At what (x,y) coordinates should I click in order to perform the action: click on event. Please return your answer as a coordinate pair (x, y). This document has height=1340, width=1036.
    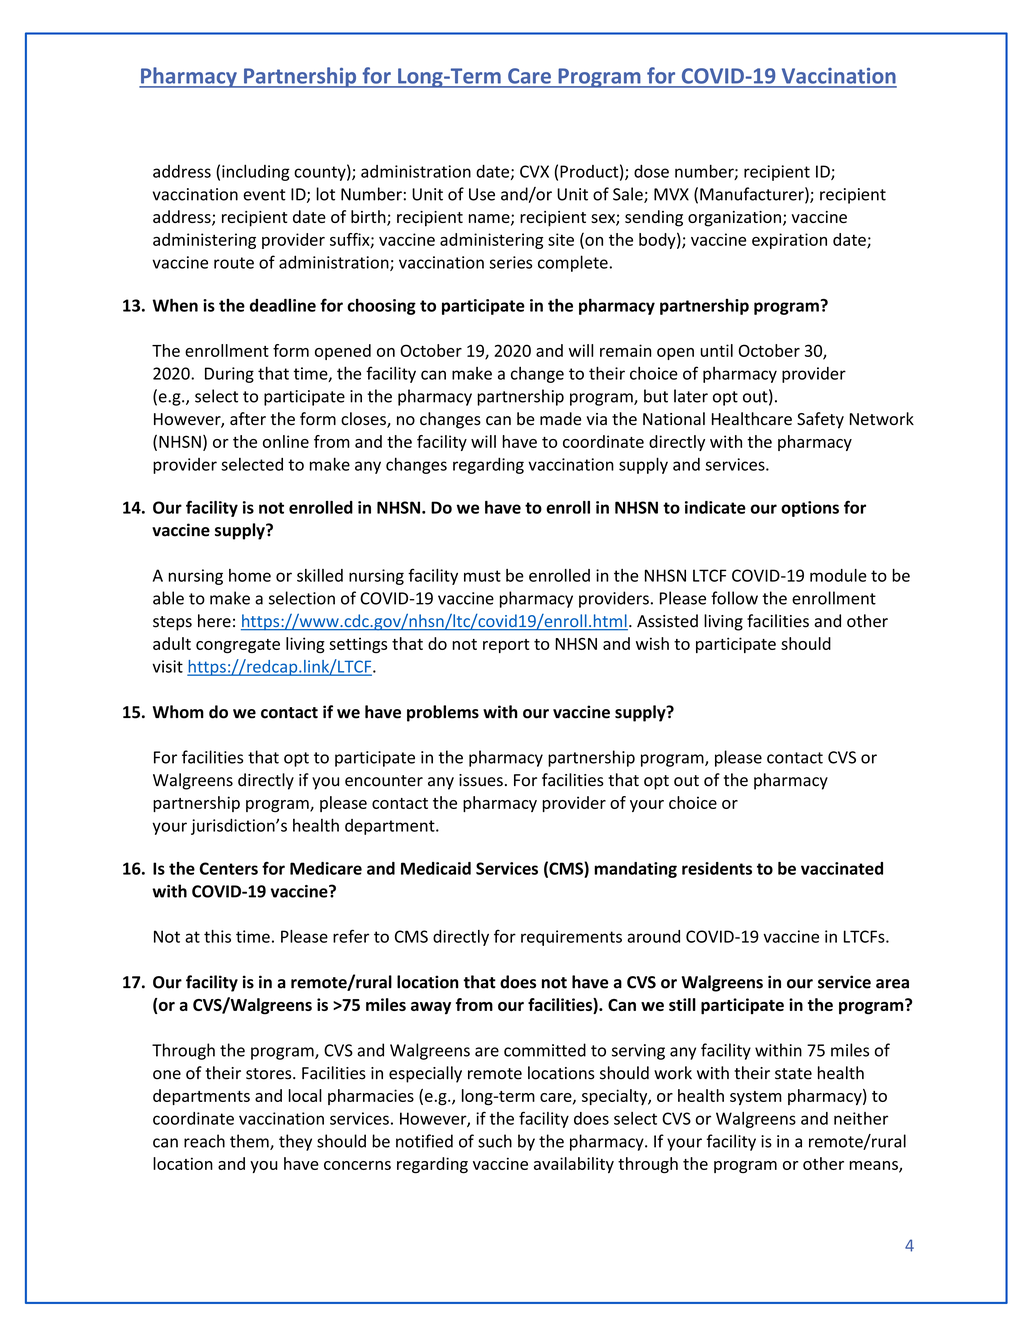
    Looking at the image, I should click on (264, 195).
